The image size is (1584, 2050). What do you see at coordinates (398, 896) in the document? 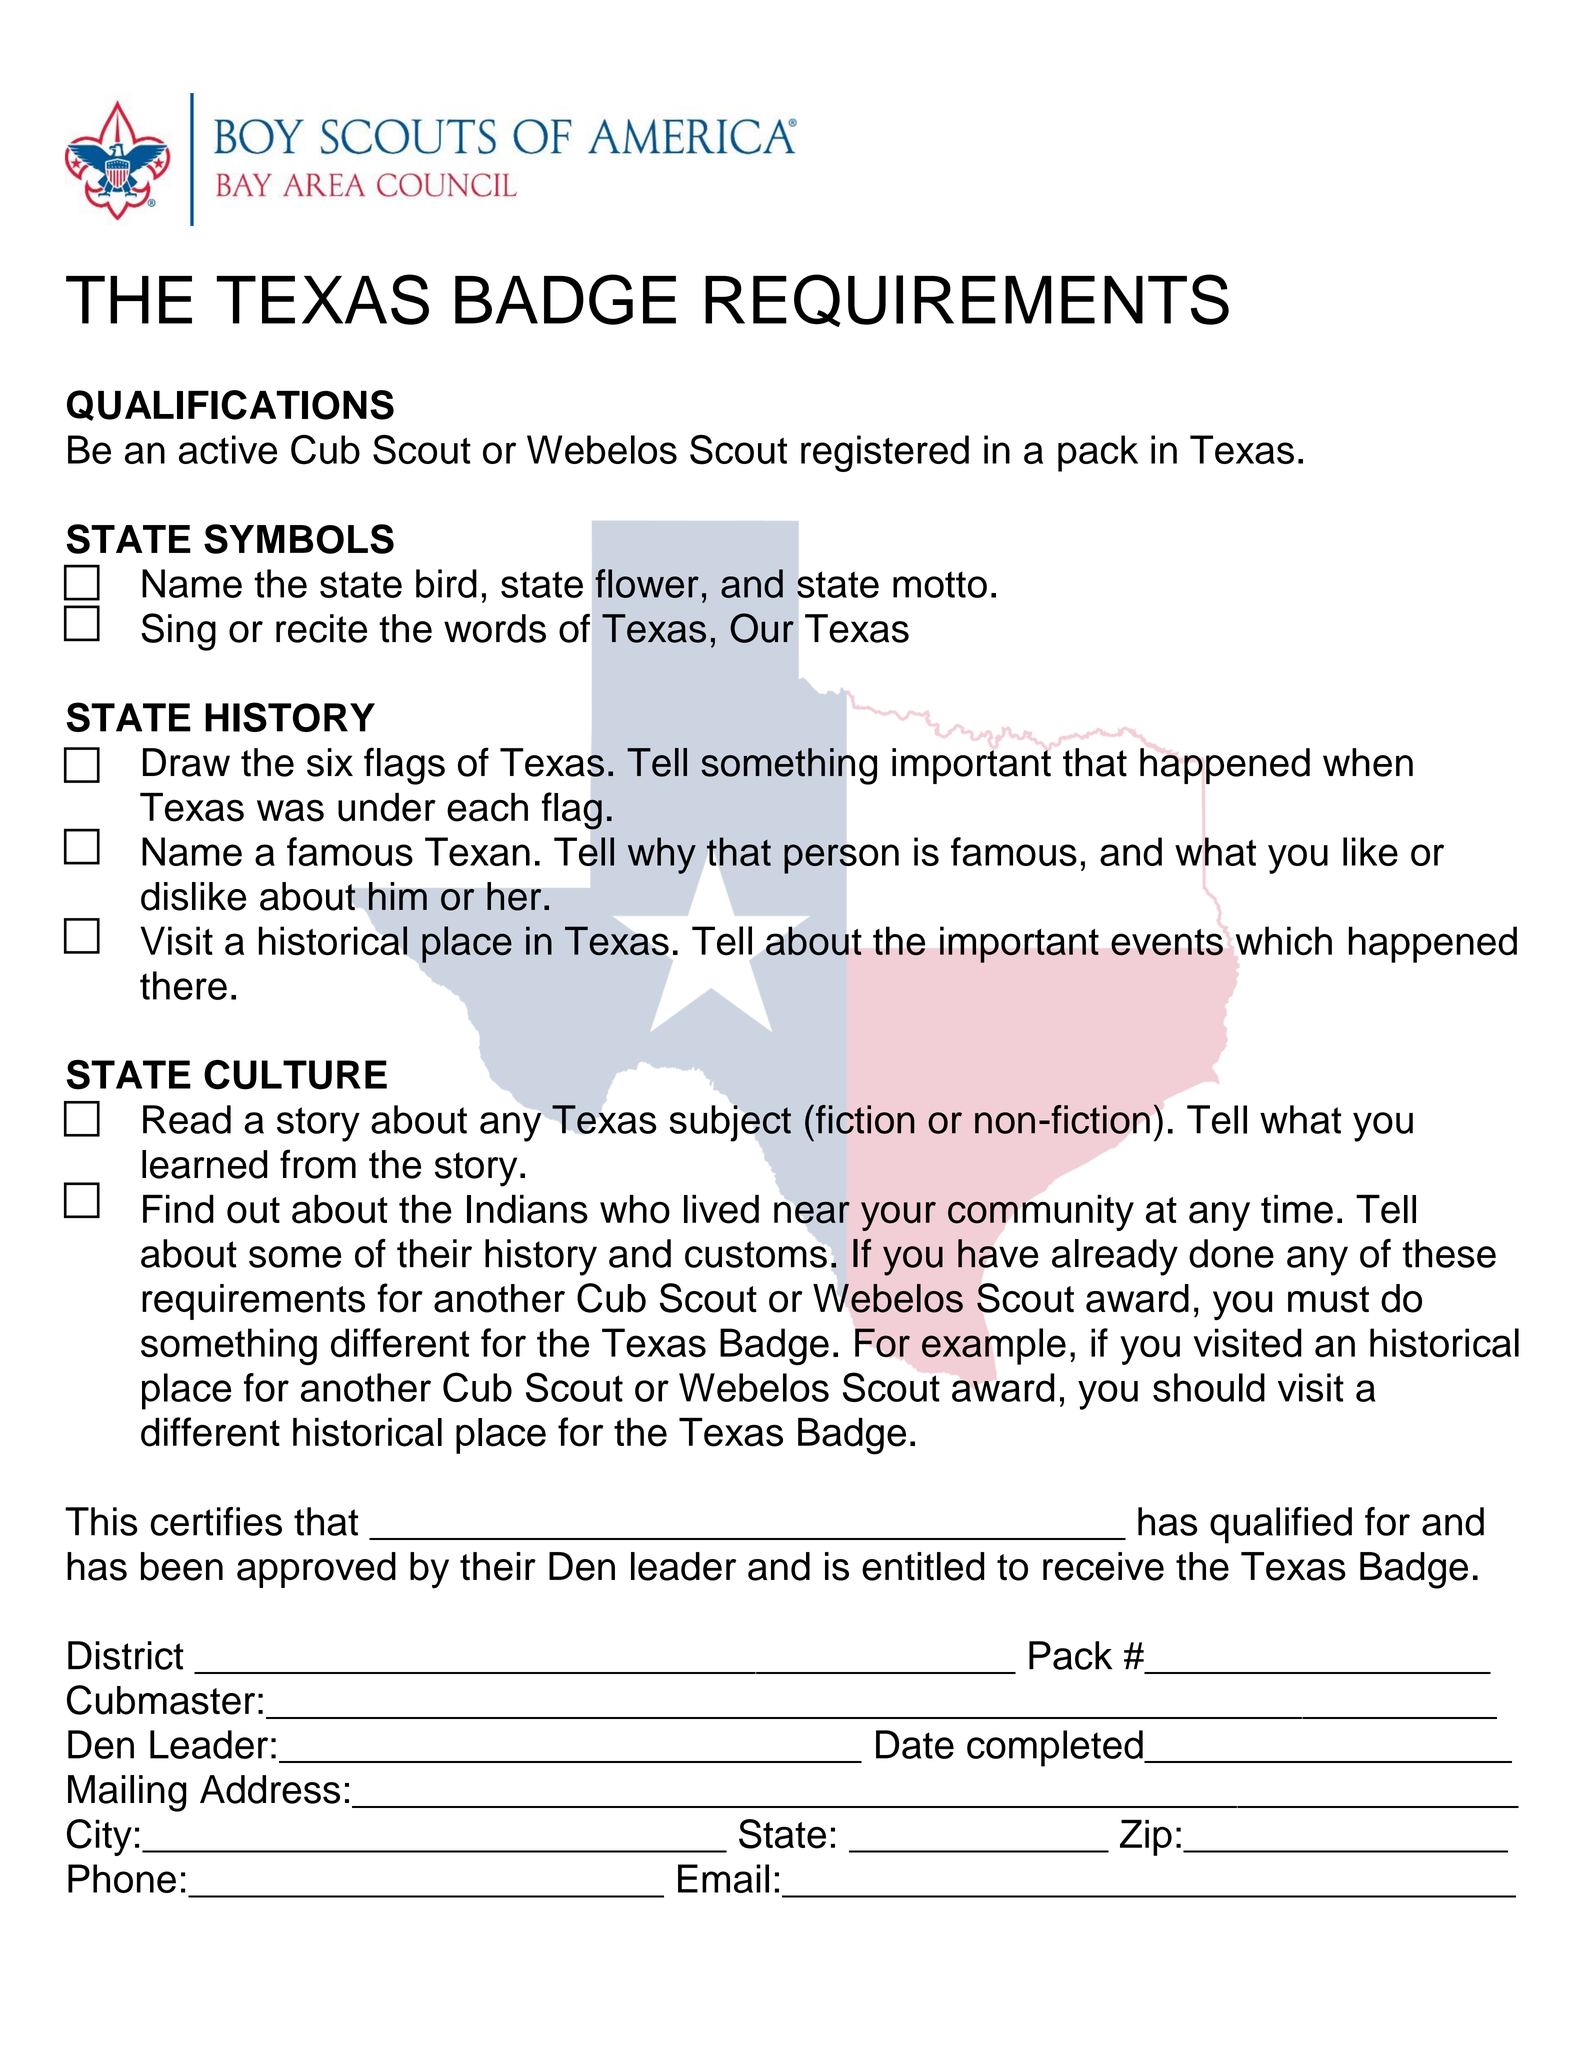
I see `him` at bounding box center [398, 896].
